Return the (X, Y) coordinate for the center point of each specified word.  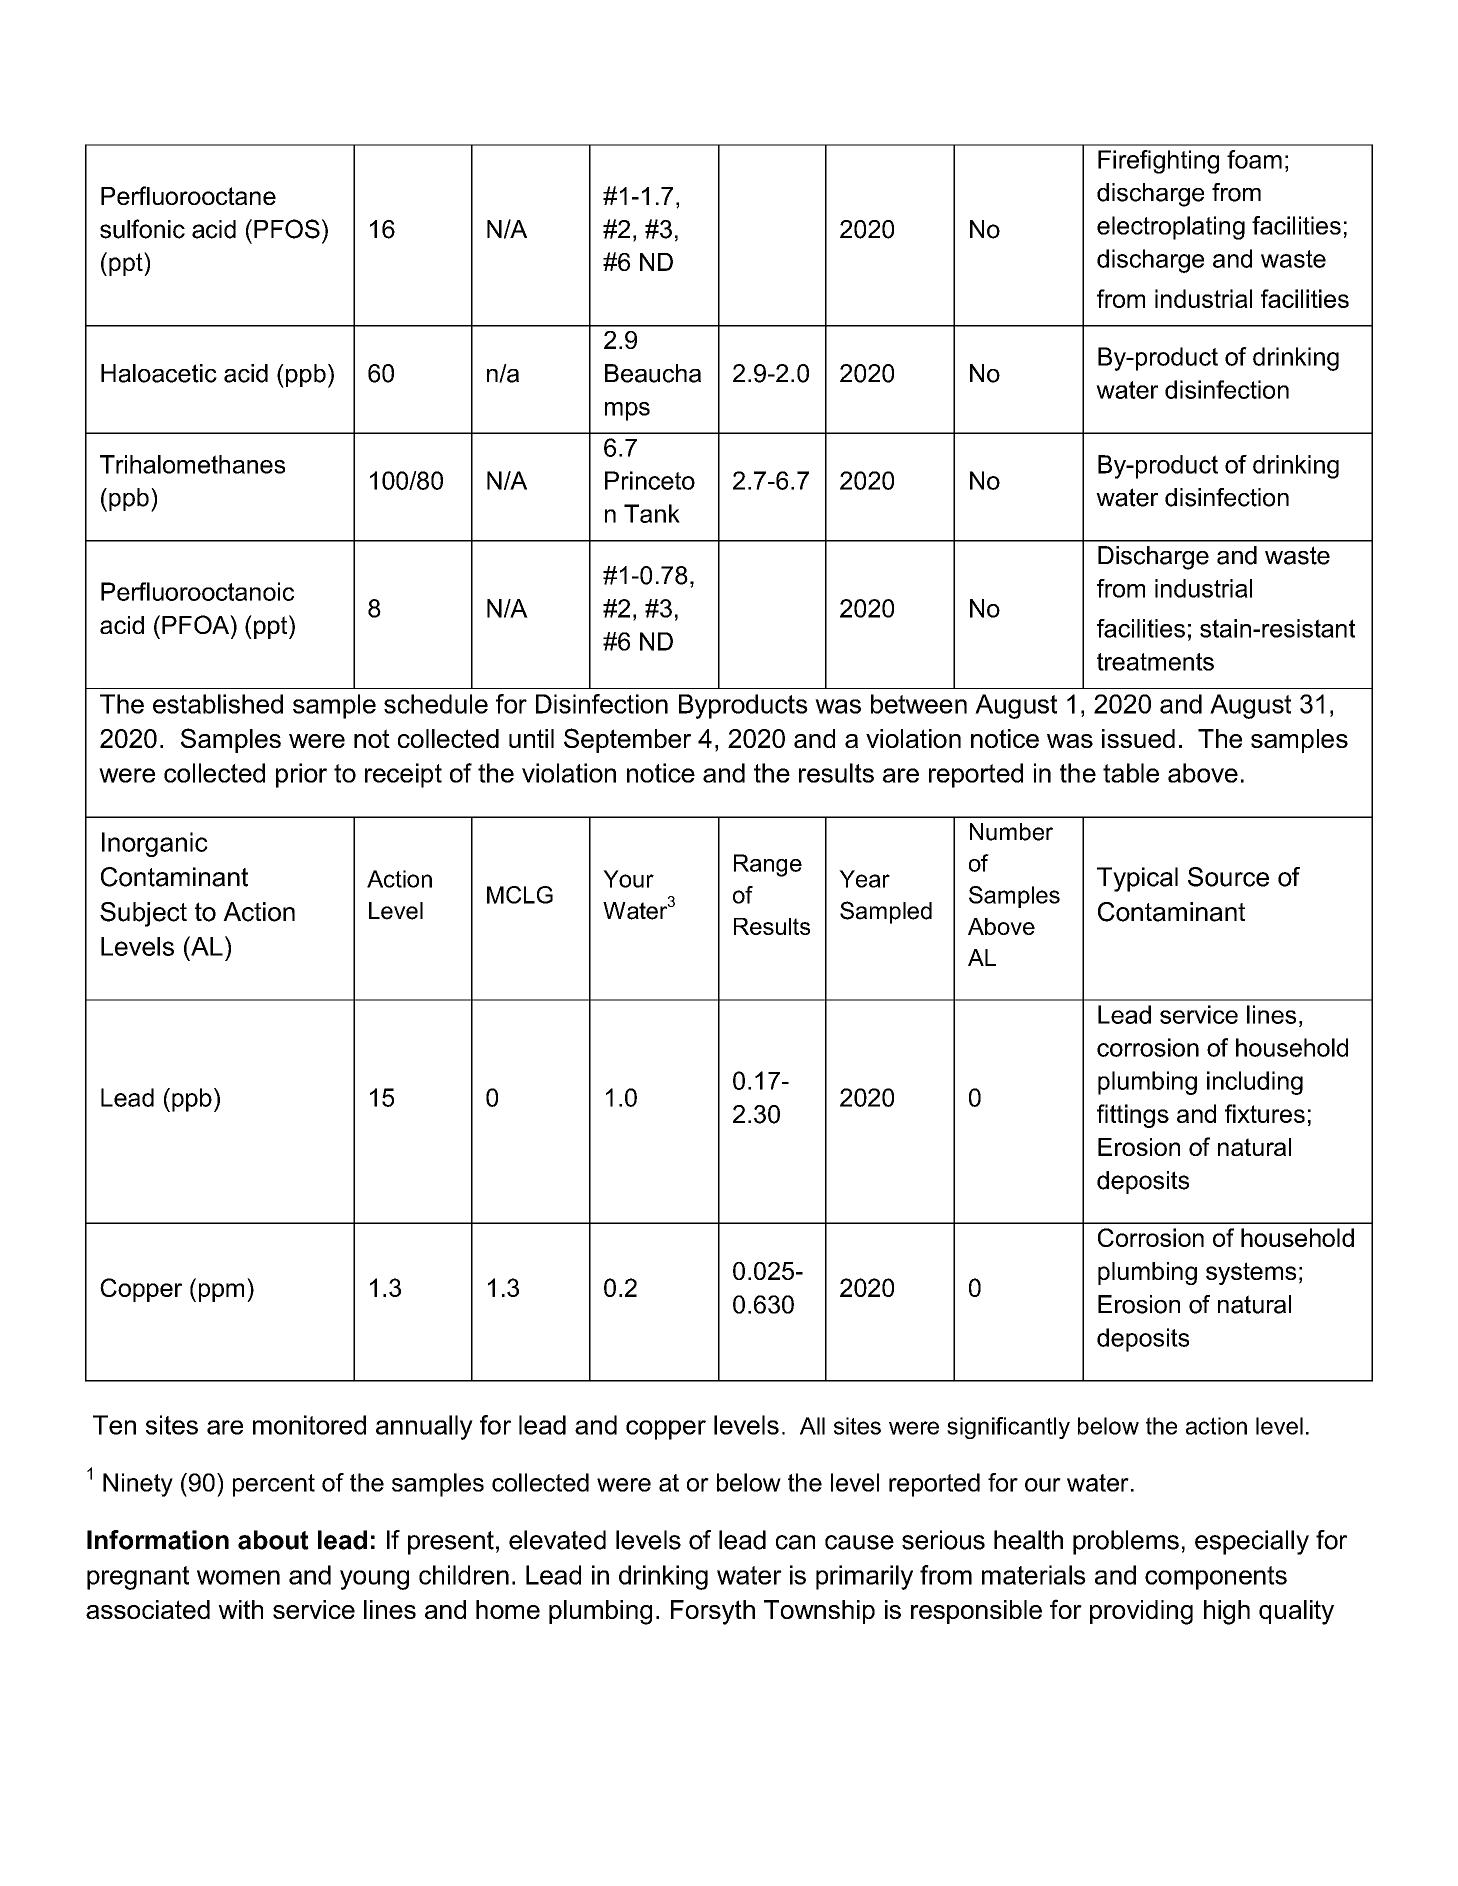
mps (627, 411)
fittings (1133, 1116)
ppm (221, 1292)
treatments (1155, 662)
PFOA (196, 624)
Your (628, 879)
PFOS (287, 229)
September (627, 740)
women (238, 1577)
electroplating (1171, 228)
